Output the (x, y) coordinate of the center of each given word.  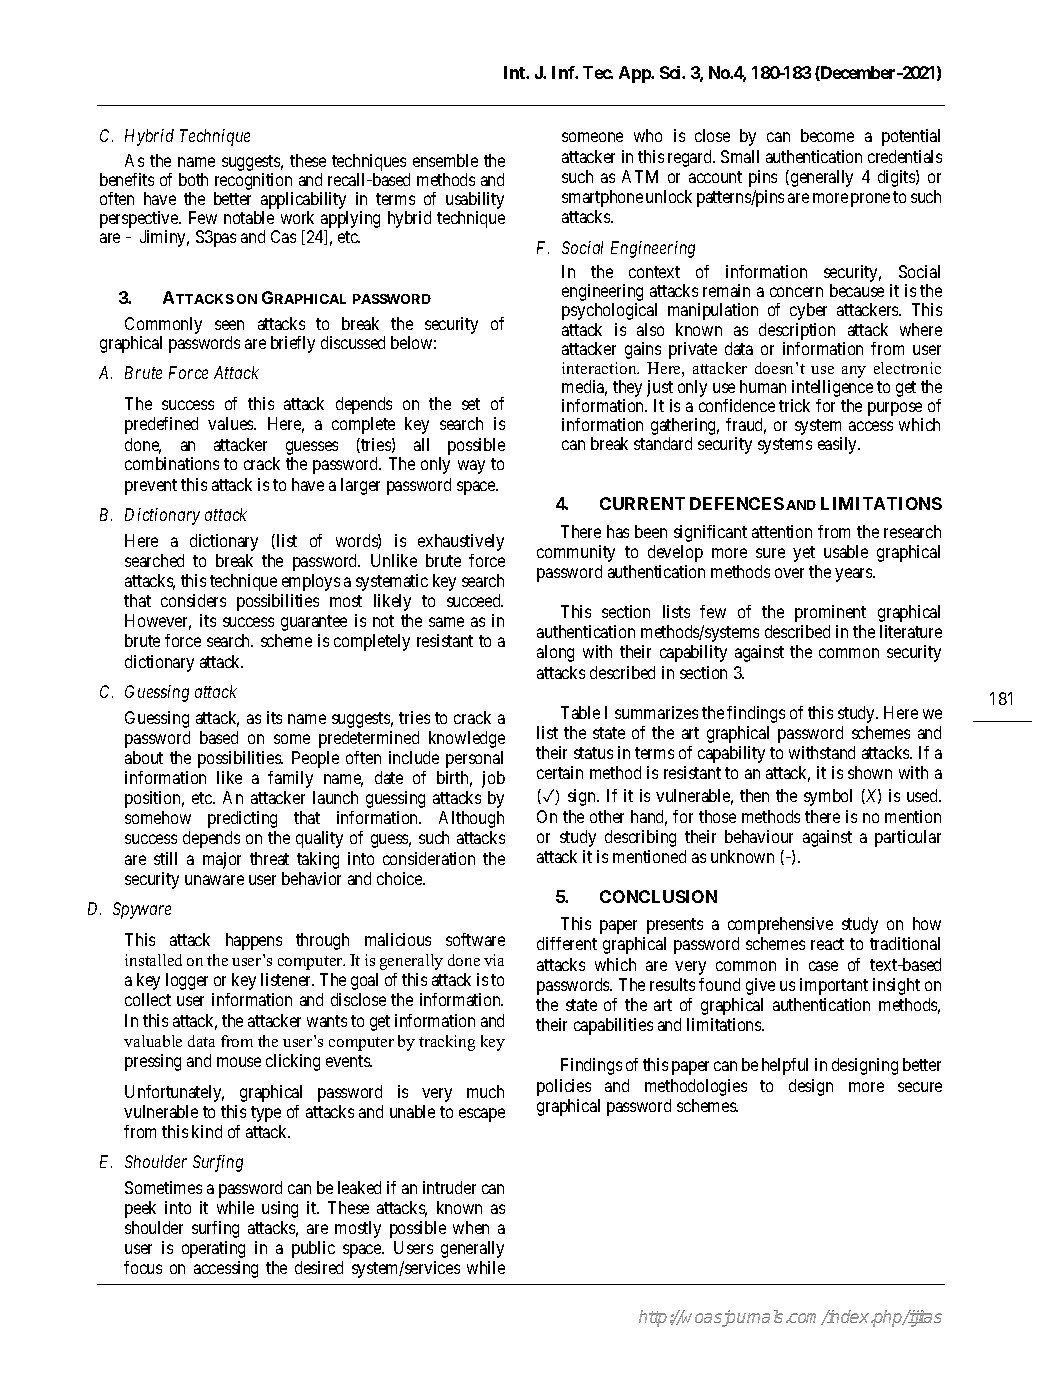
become (827, 135)
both (193, 179)
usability (475, 202)
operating (213, 1249)
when (471, 1227)
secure (920, 1087)
